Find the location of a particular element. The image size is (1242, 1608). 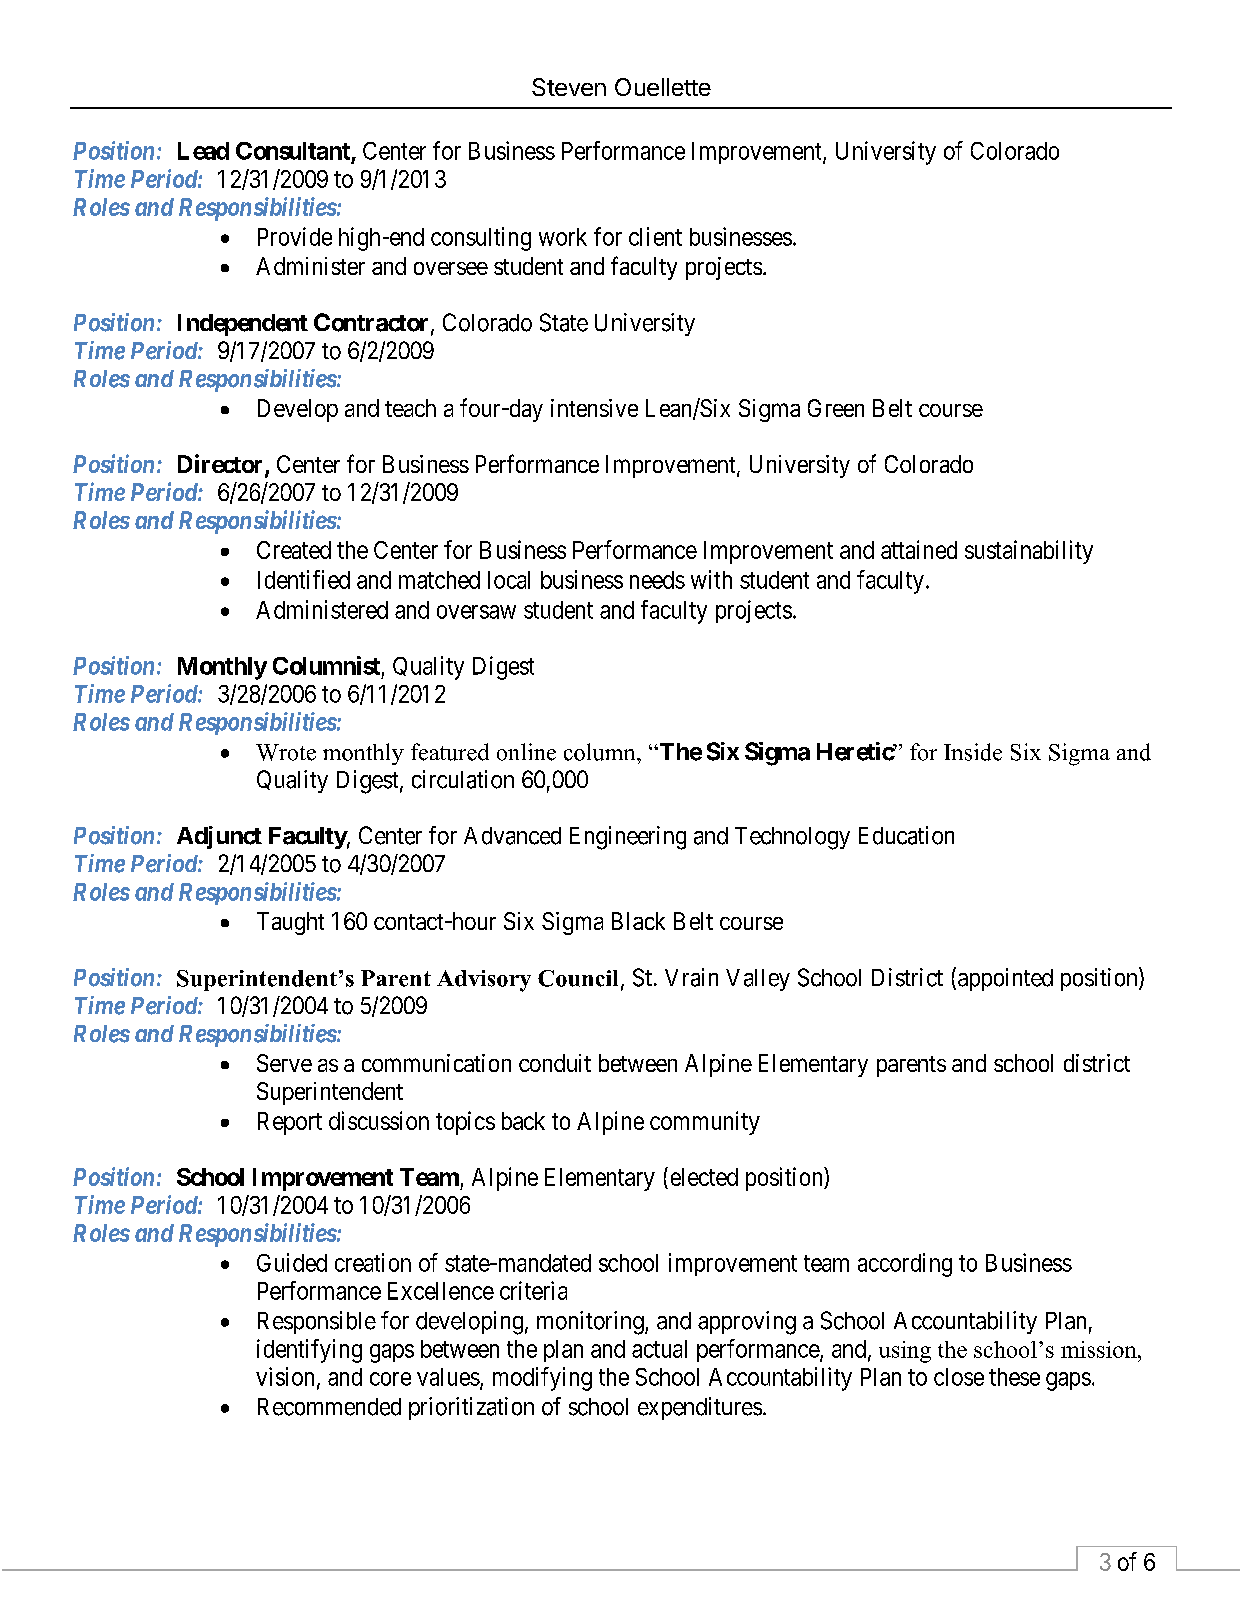

Steven is located at coordinates (569, 87).
